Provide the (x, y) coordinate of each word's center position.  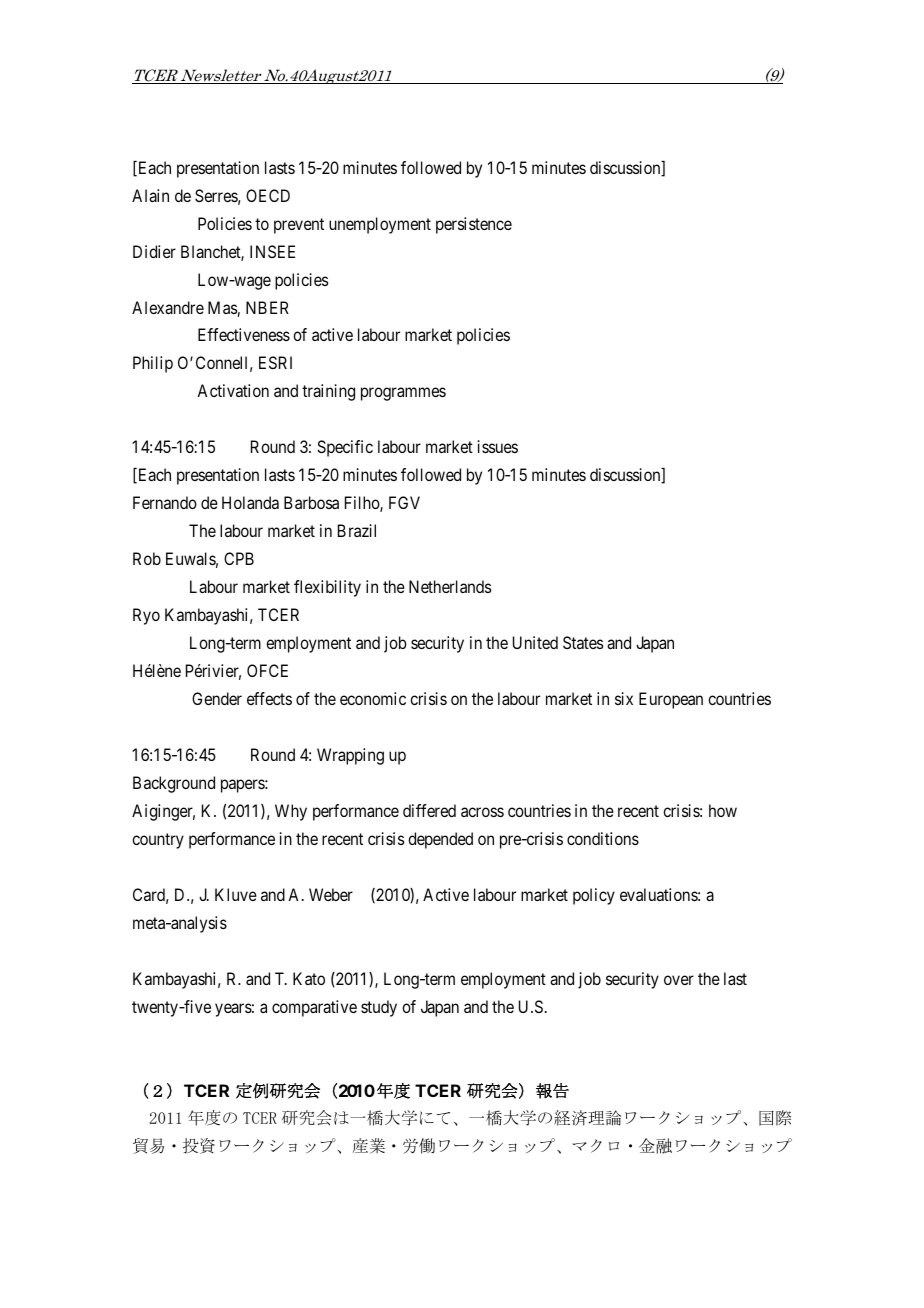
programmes (403, 394)
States (583, 642)
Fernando (165, 502)
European (671, 700)
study (379, 1008)
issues (498, 446)
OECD (268, 195)
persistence (474, 225)
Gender (217, 698)
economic (373, 698)
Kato (309, 978)
